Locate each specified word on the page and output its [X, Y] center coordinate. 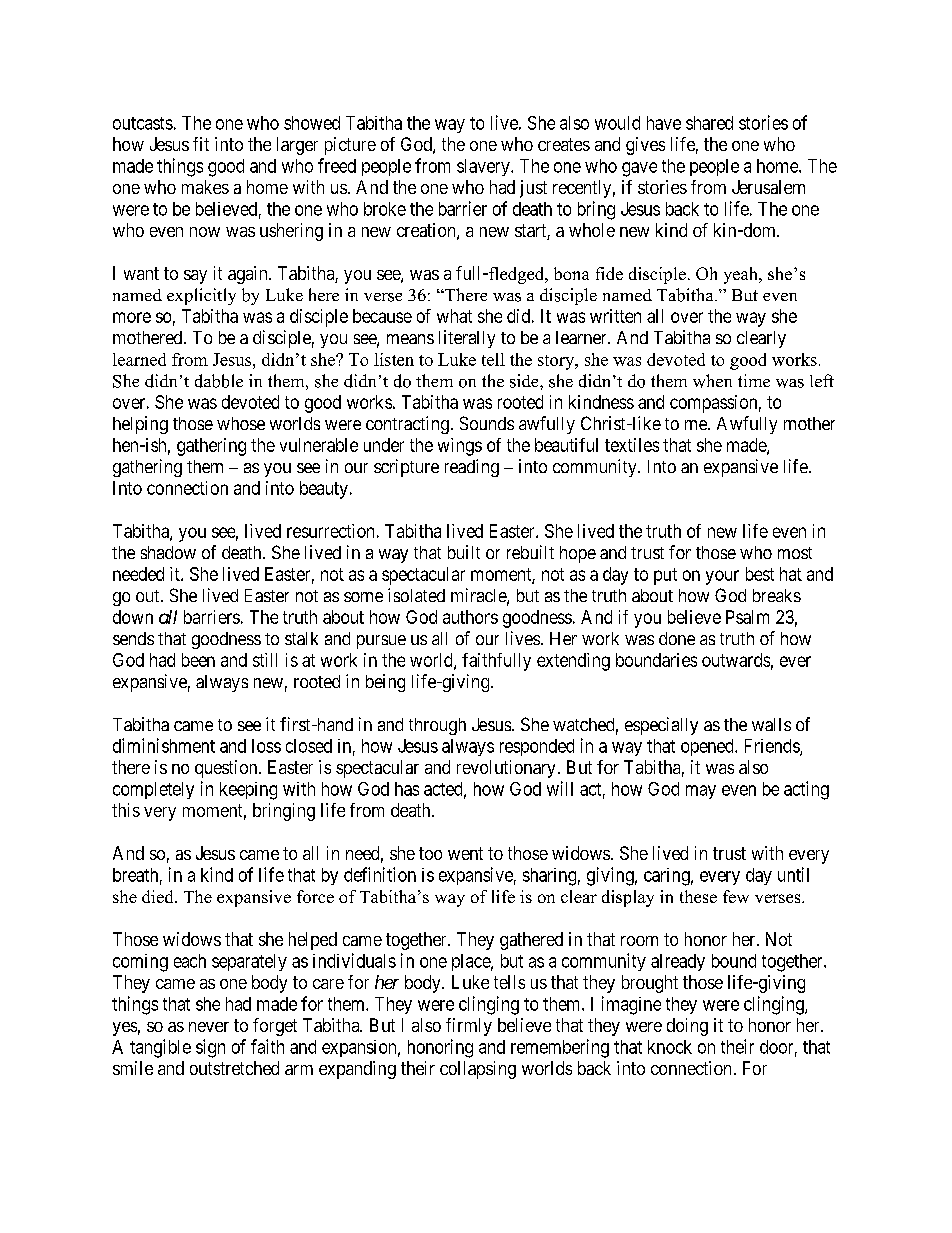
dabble [219, 381]
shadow [168, 552]
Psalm [747, 617]
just [533, 189]
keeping [248, 791]
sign [210, 1048]
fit [201, 144]
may [701, 792]
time [754, 380]
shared [709, 123]
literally [467, 339]
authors [470, 617]
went [465, 853]
